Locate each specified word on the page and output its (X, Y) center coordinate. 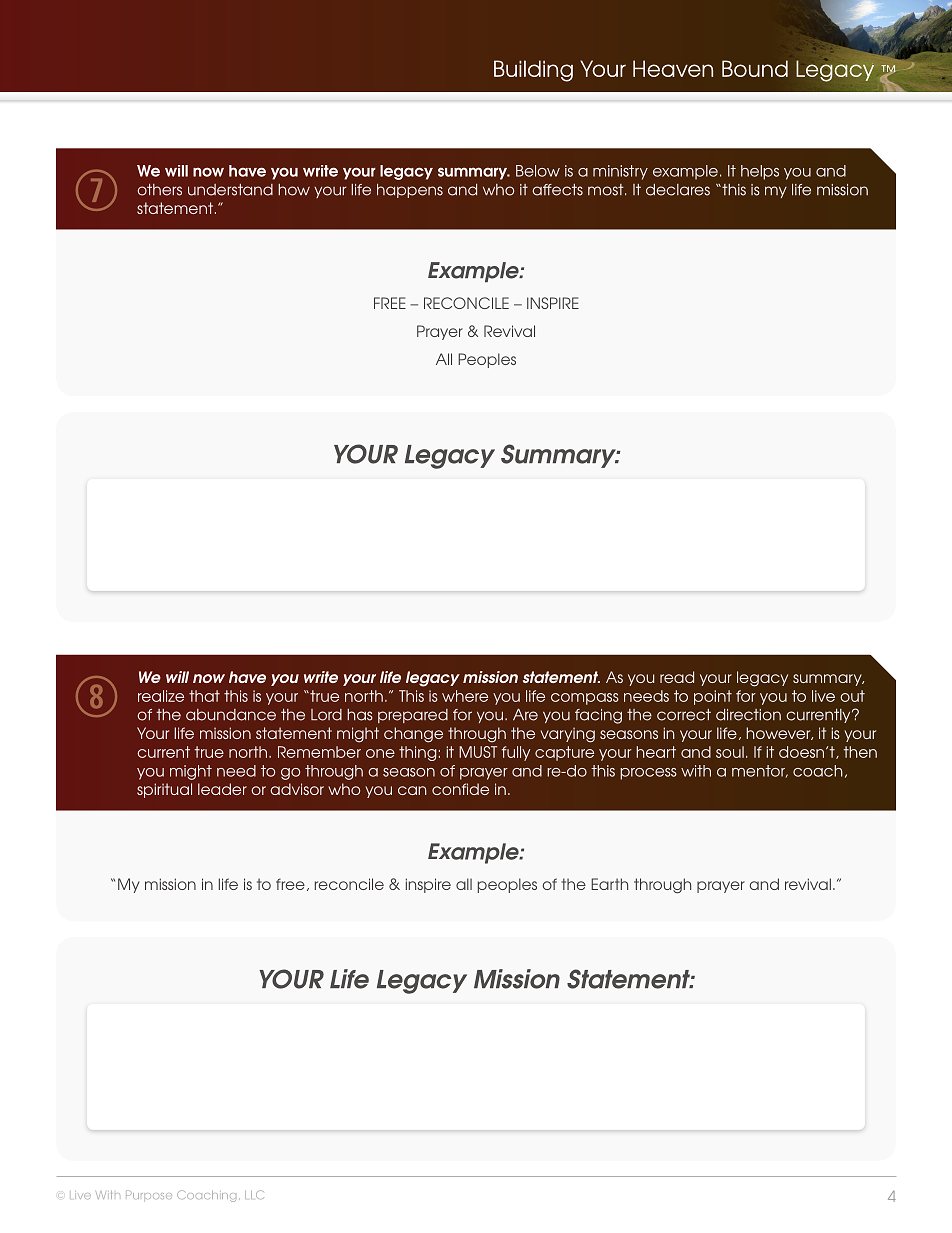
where (465, 696)
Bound (755, 68)
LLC (254, 1194)
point (713, 697)
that (204, 696)
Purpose (149, 1195)
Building (533, 71)
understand (230, 190)
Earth (609, 884)
